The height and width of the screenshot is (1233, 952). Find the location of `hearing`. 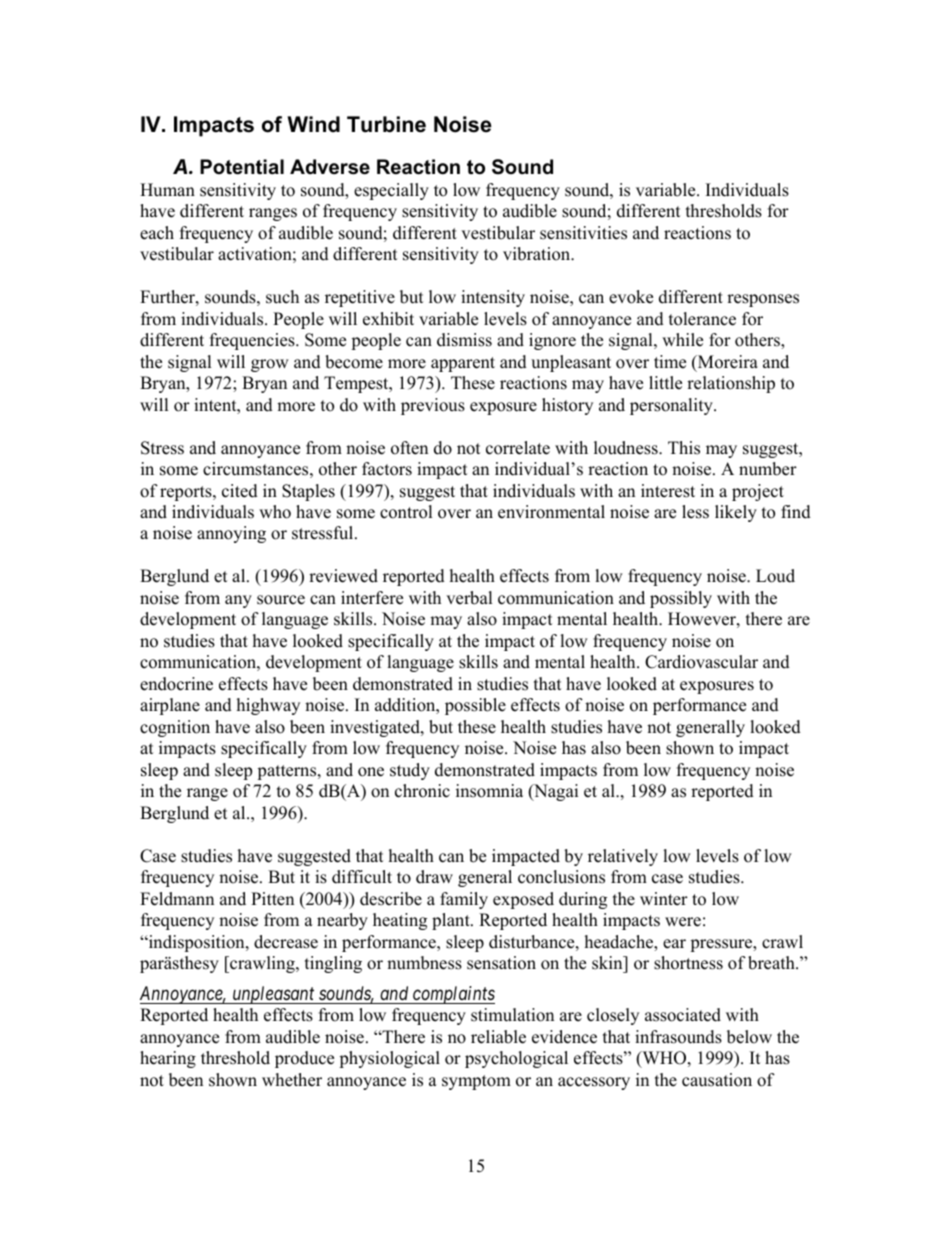

hearing is located at coordinates (168, 1059).
